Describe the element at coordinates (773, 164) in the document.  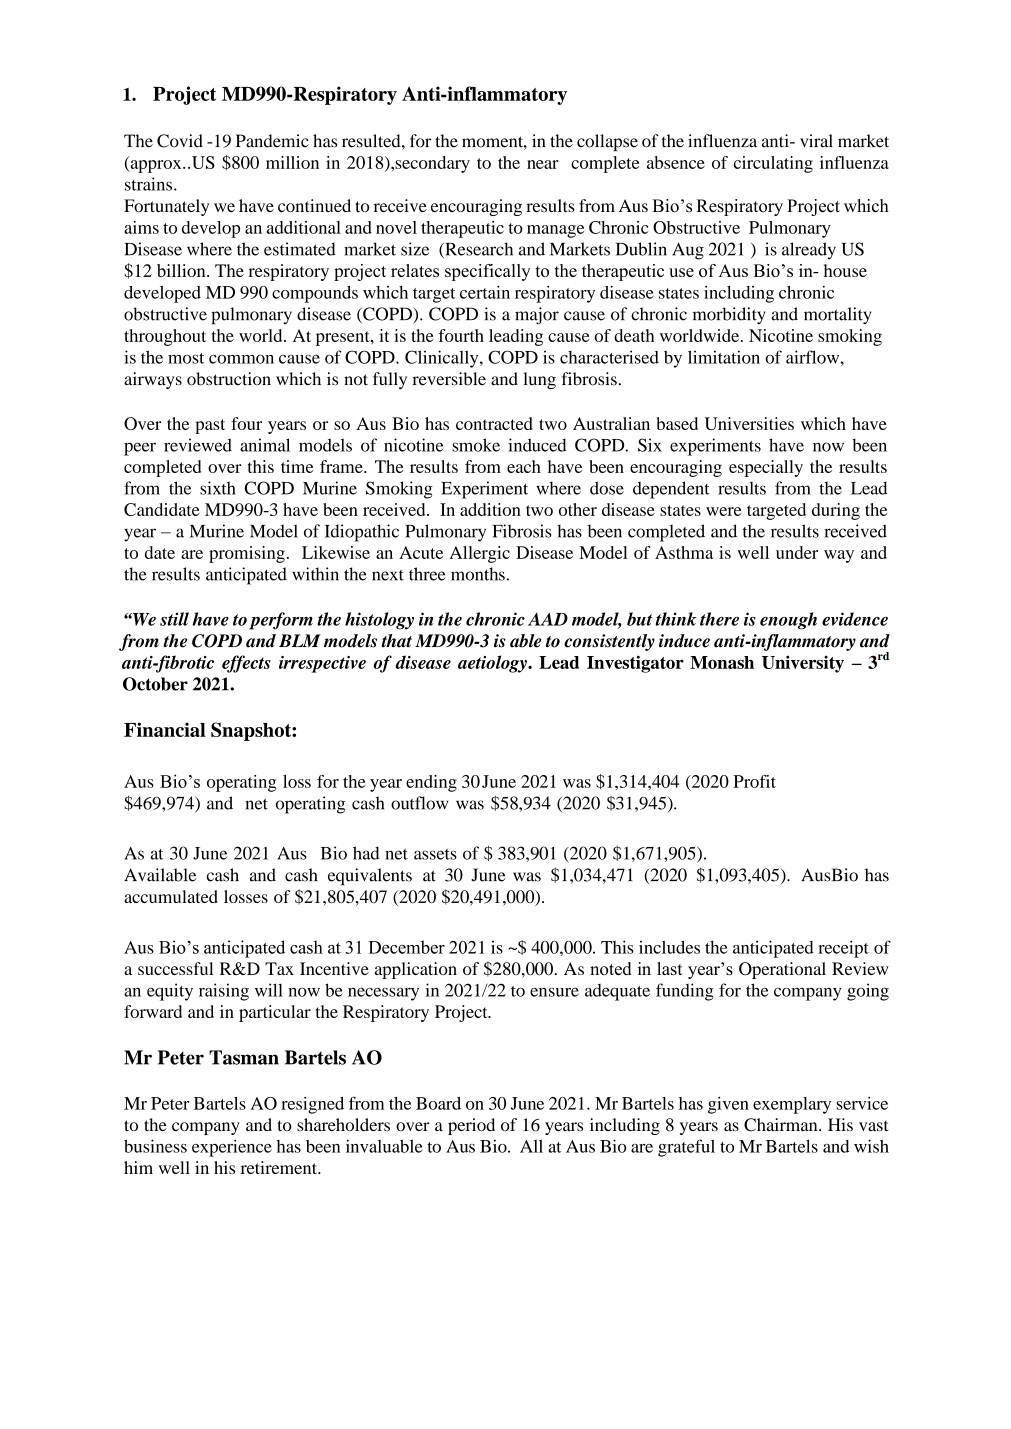
I see `circulating` at that location.
